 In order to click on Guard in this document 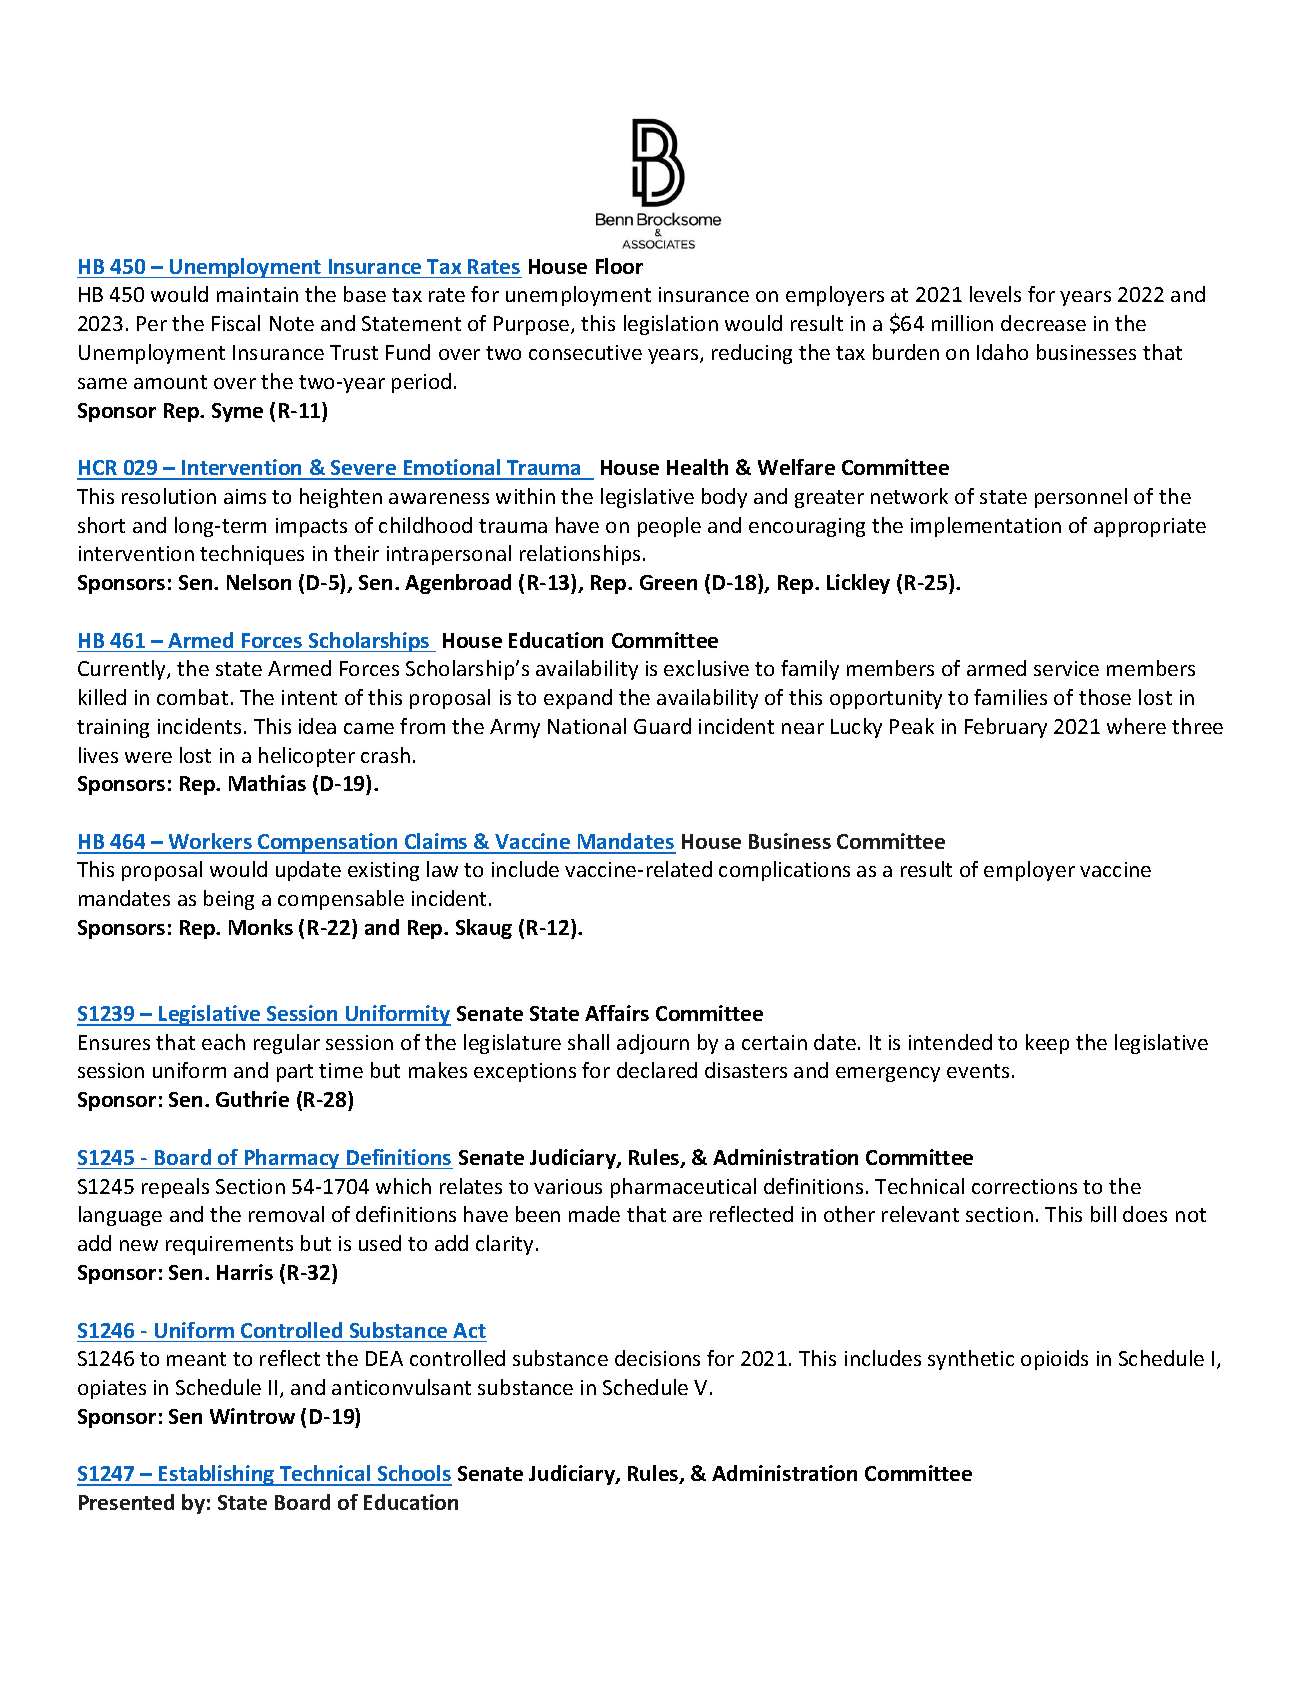, I will do `click(662, 726)`.
